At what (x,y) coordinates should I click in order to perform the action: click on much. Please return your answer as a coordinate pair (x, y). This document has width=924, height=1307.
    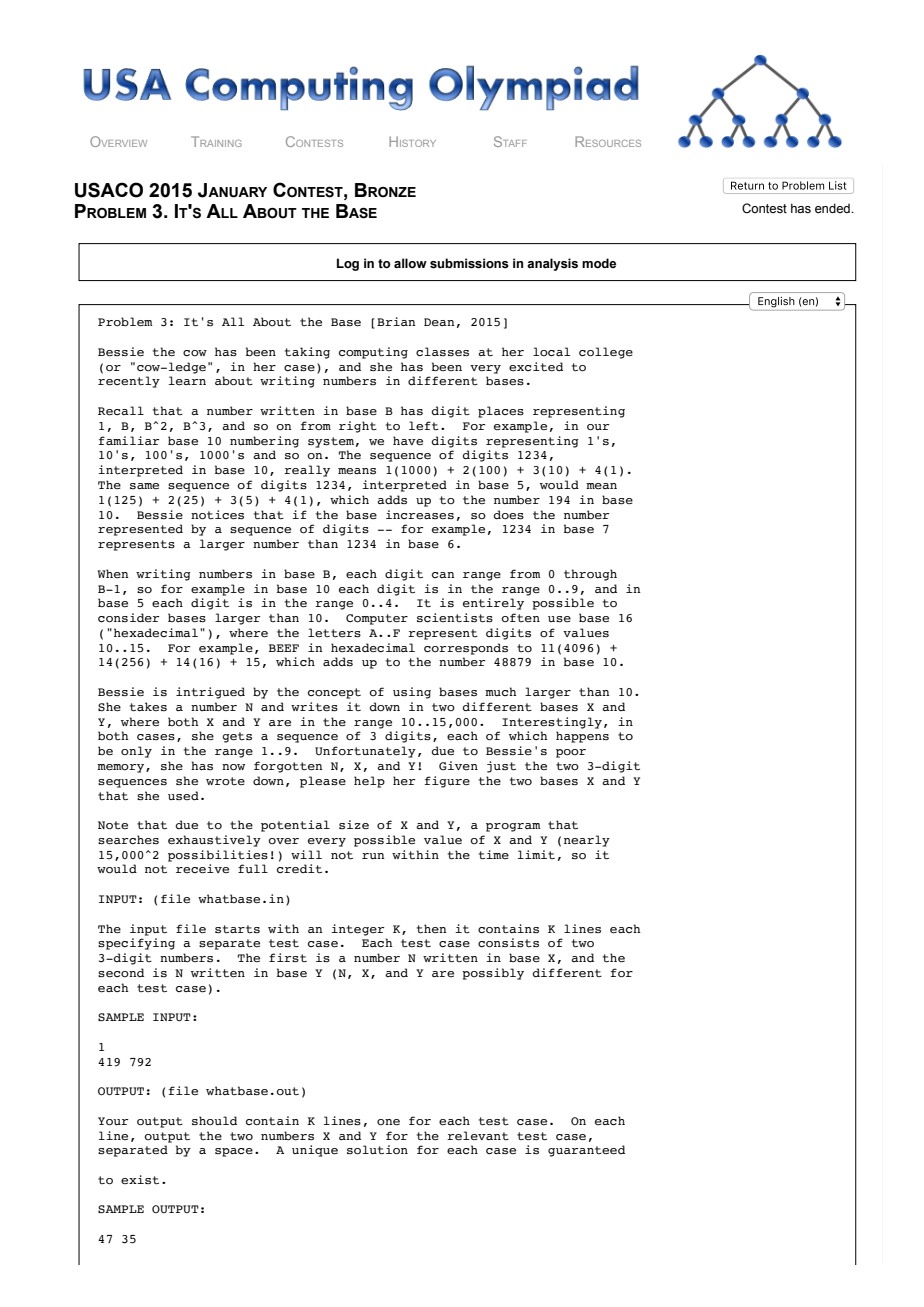
    Looking at the image, I should click on (501, 691).
